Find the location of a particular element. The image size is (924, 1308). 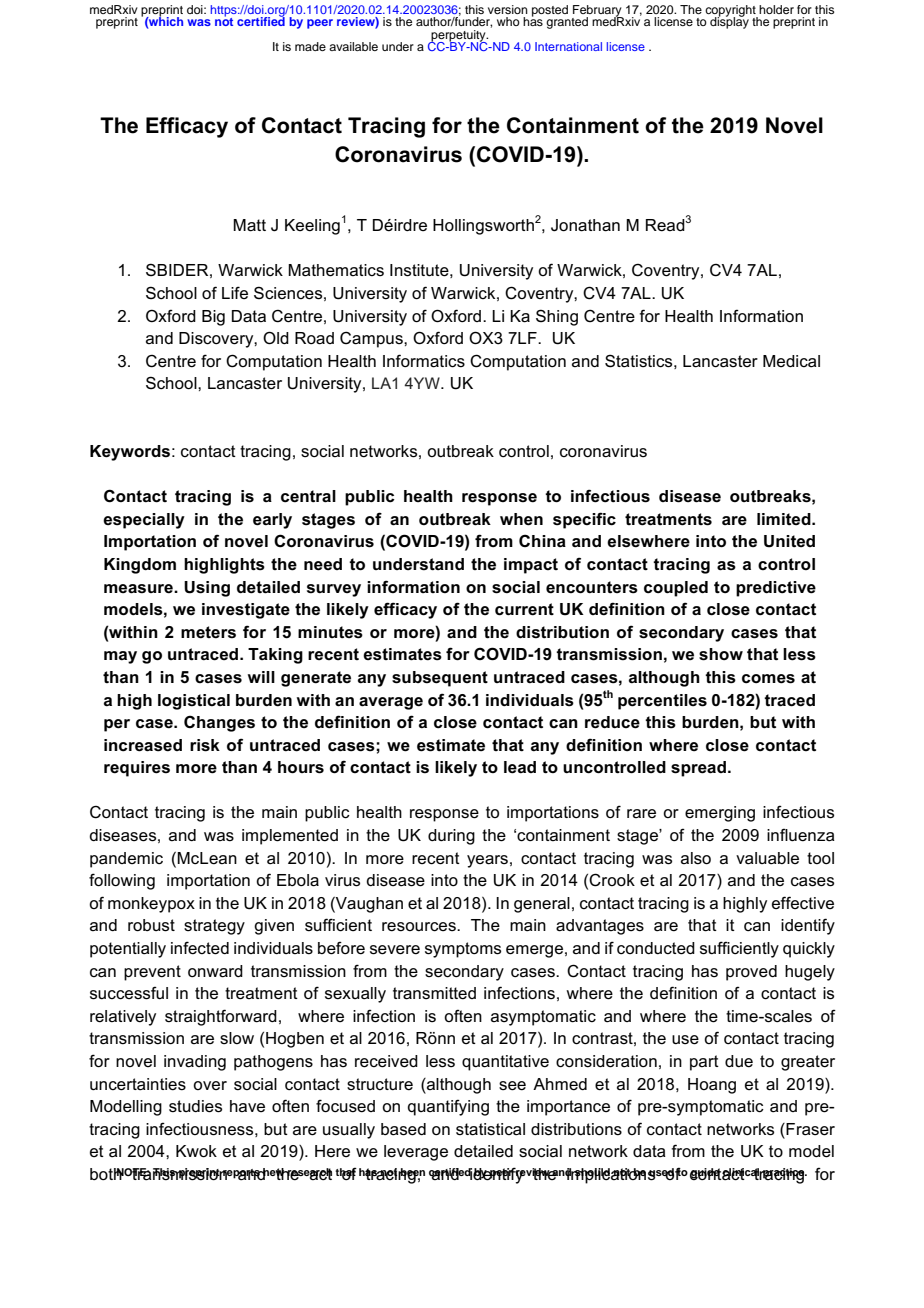

strategy is located at coordinates (214, 927).
